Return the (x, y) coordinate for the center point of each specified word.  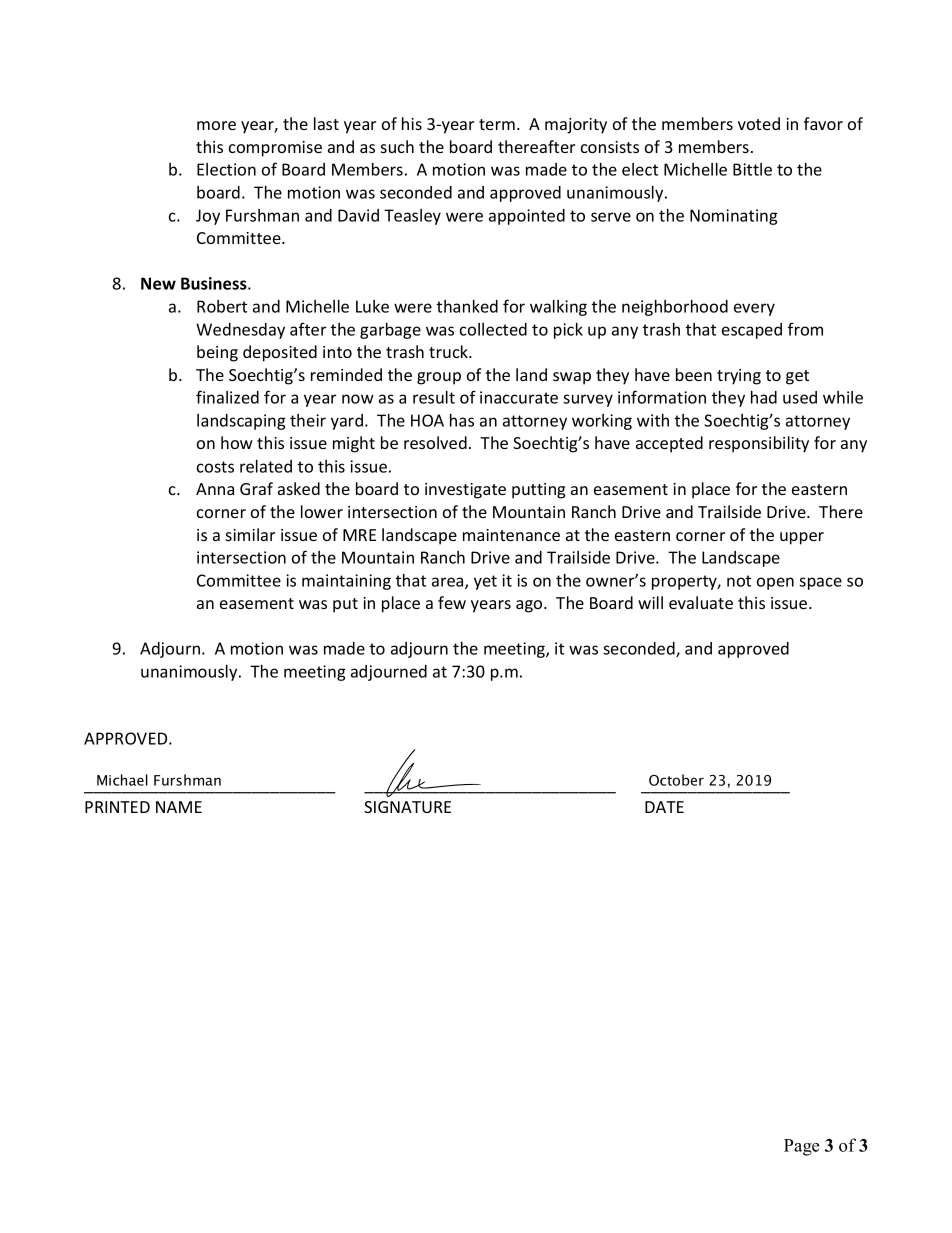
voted (759, 123)
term (497, 124)
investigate (465, 491)
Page (801, 1147)
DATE (664, 807)
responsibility (759, 444)
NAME (179, 807)
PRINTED (117, 807)
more (216, 125)
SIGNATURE (407, 807)
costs (215, 467)
